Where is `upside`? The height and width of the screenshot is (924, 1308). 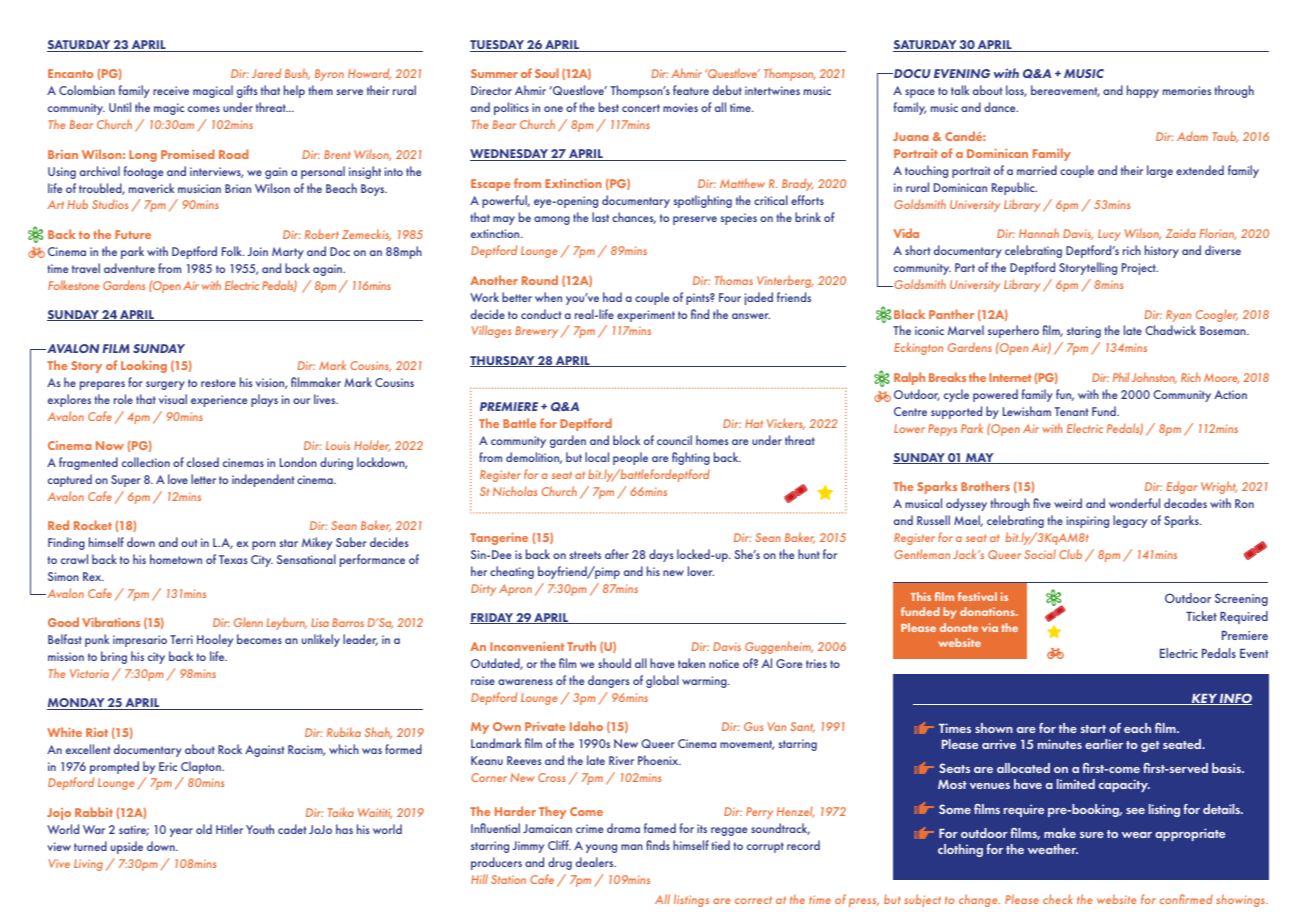 upside is located at coordinates (127, 847).
